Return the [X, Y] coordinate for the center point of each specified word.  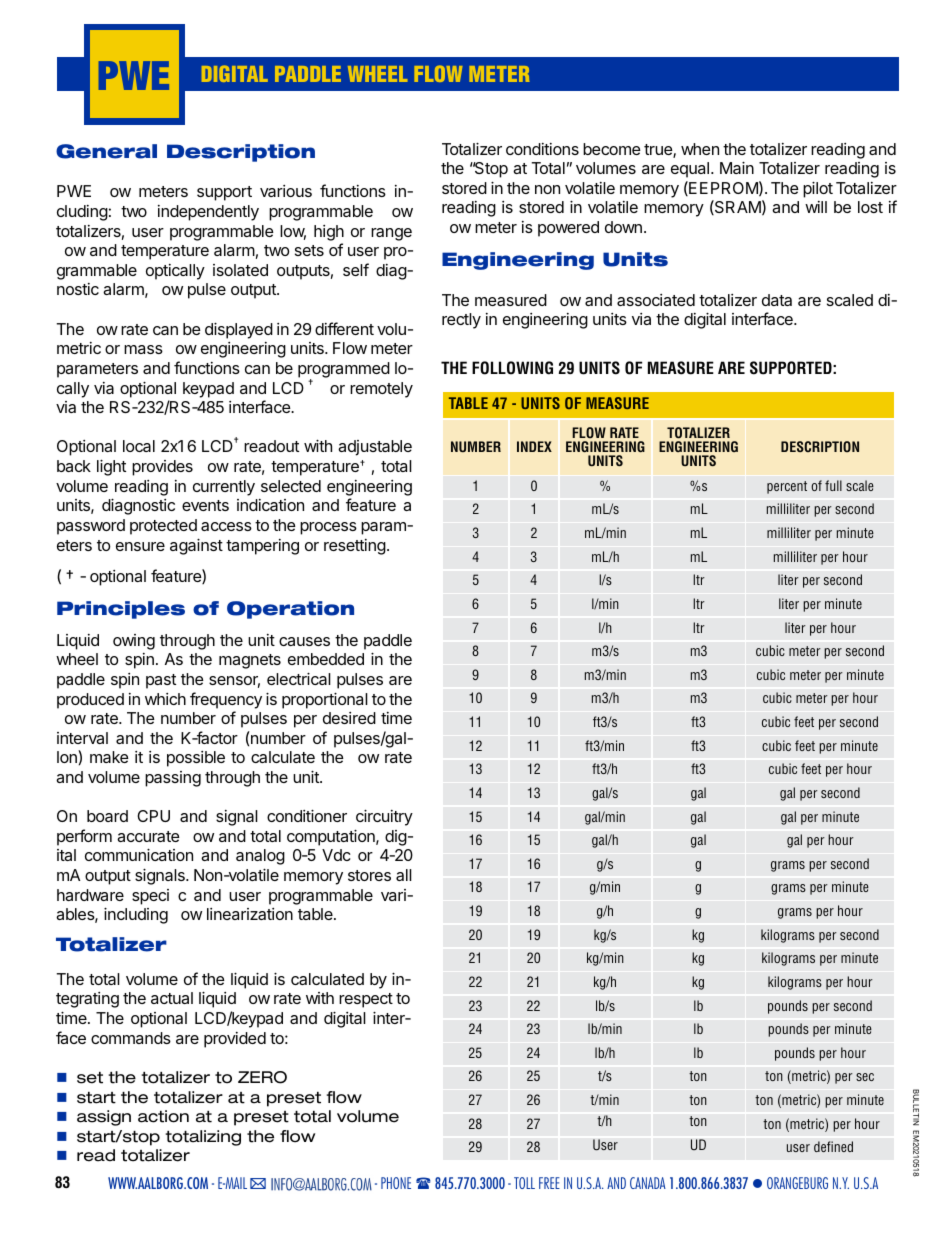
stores [369, 875]
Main [737, 167]
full [833, 485]
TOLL [524, 1183]
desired [349, 718]
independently [208, 213]
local [139, 446]
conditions [542, 149]
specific [159, 897]
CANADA [648, 1183]
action [163, 1116]
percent [787, 487]
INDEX [534, 446]
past [161, 681]
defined [833, 1146]
